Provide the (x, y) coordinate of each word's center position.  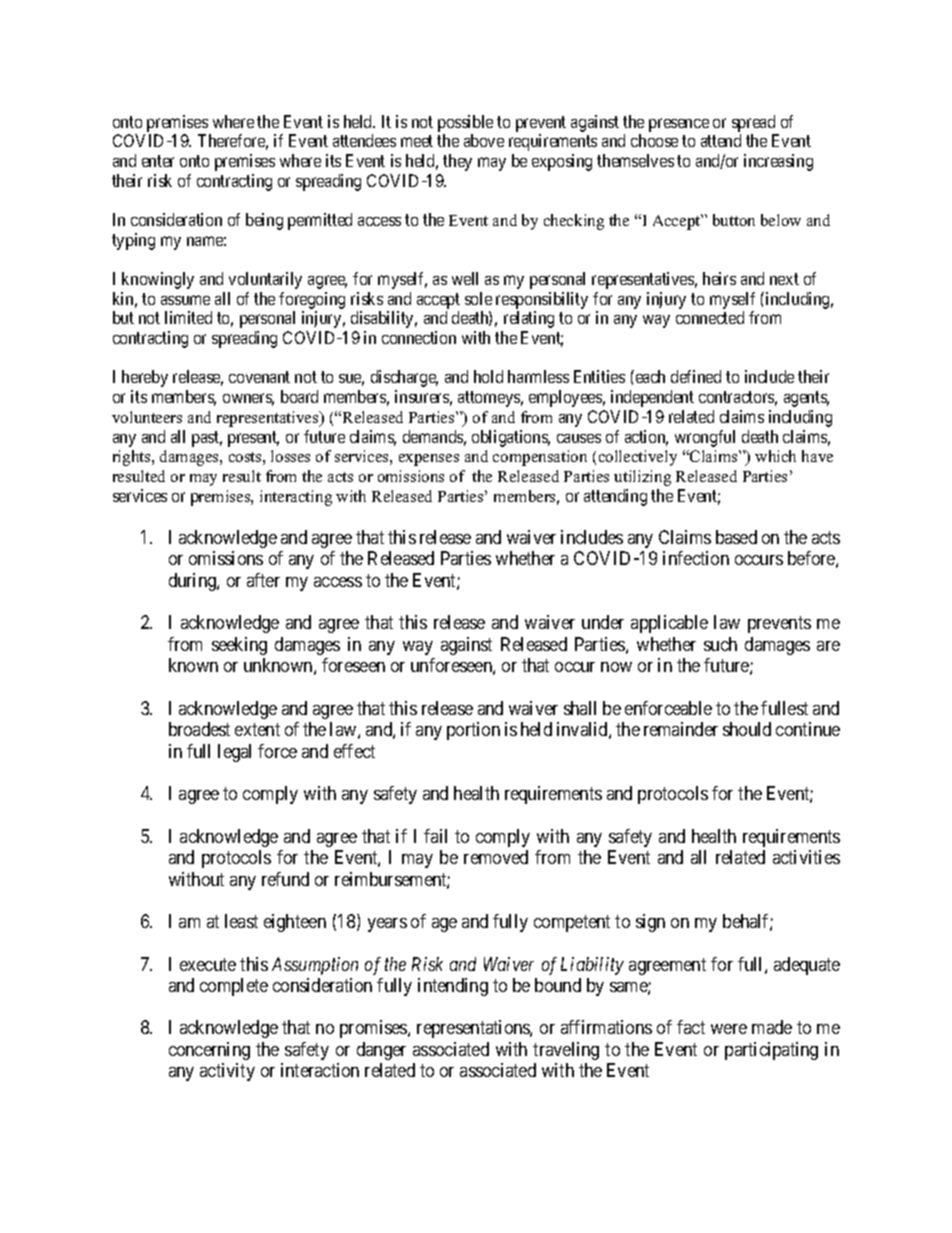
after (263, 580)
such (720, 644)
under (603, 622)
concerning (209, 1051)
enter (158, 161)
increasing (778, 162)
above (484, 140)
